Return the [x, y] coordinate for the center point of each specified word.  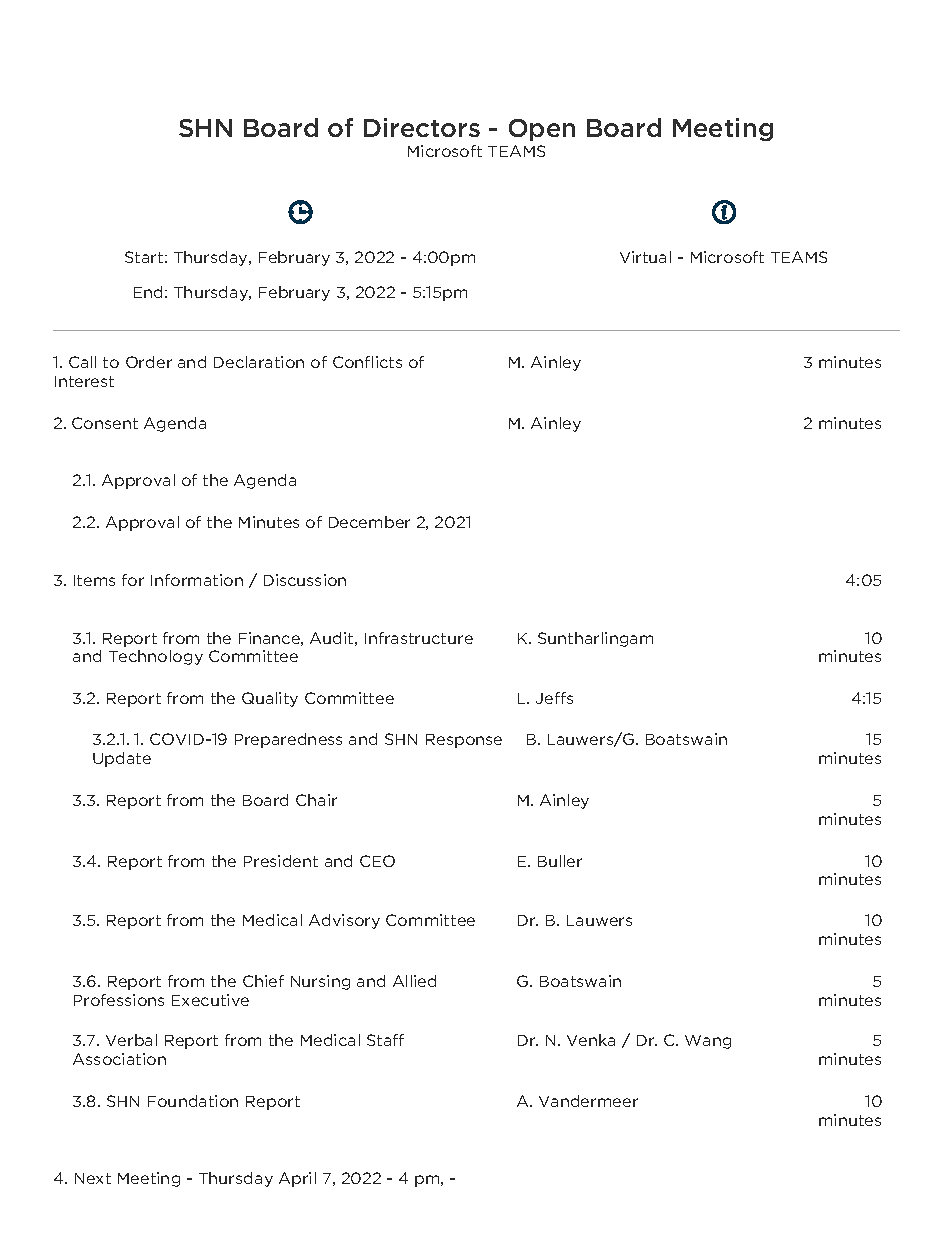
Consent [105, 423]
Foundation [193, 1101]
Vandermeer [588, 1101]
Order [149, 362]
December [369, 522]
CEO [377, 861]
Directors [422, 127]
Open [542, 130]
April [297, 1179]
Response [464, 741]
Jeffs [554, 698]
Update [122, 759]
